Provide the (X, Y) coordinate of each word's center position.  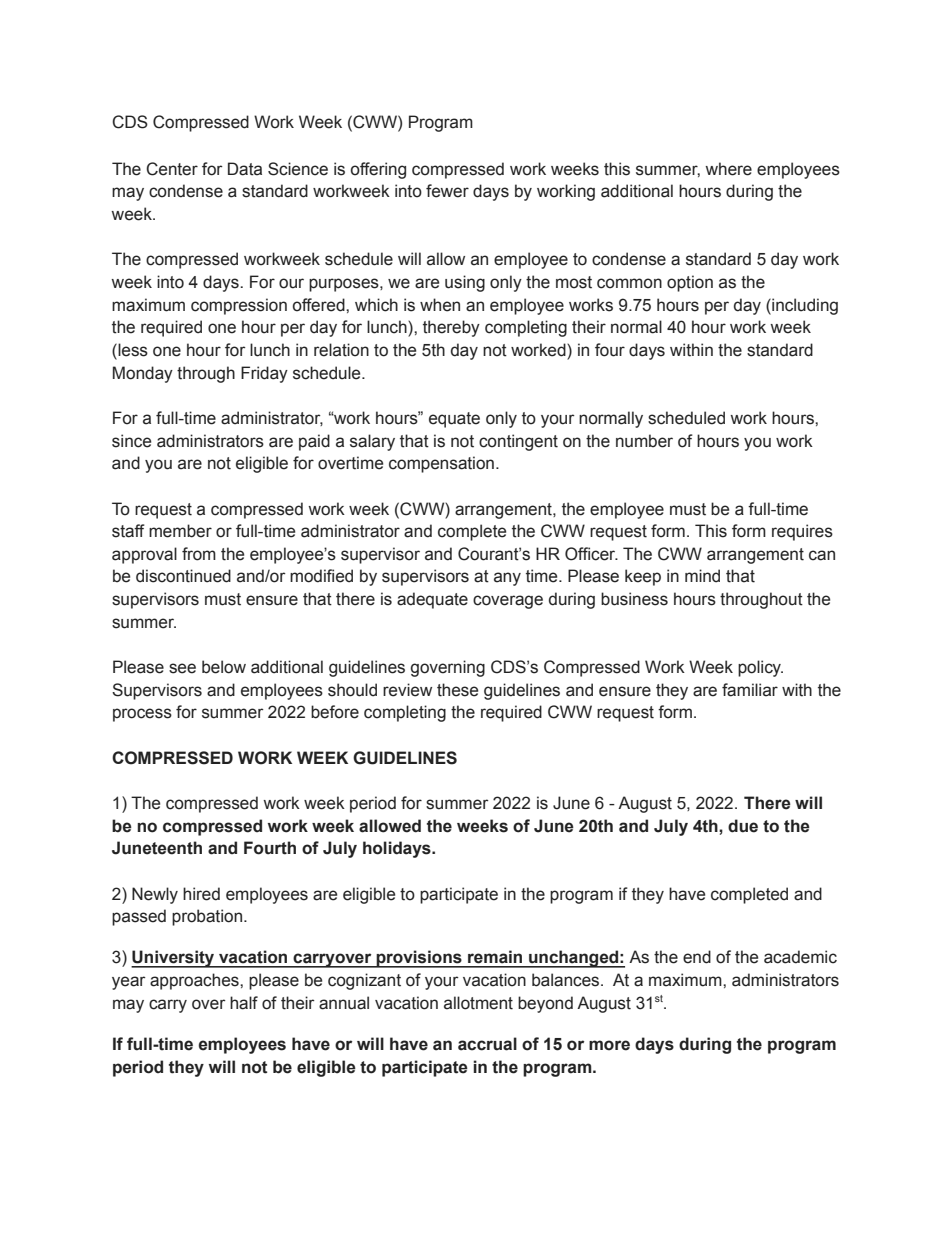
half (244, 1003)
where (728, 169)
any (507, 579)
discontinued (183, 576)
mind (702, 576)
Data (245, 169)
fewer (447, 191)
